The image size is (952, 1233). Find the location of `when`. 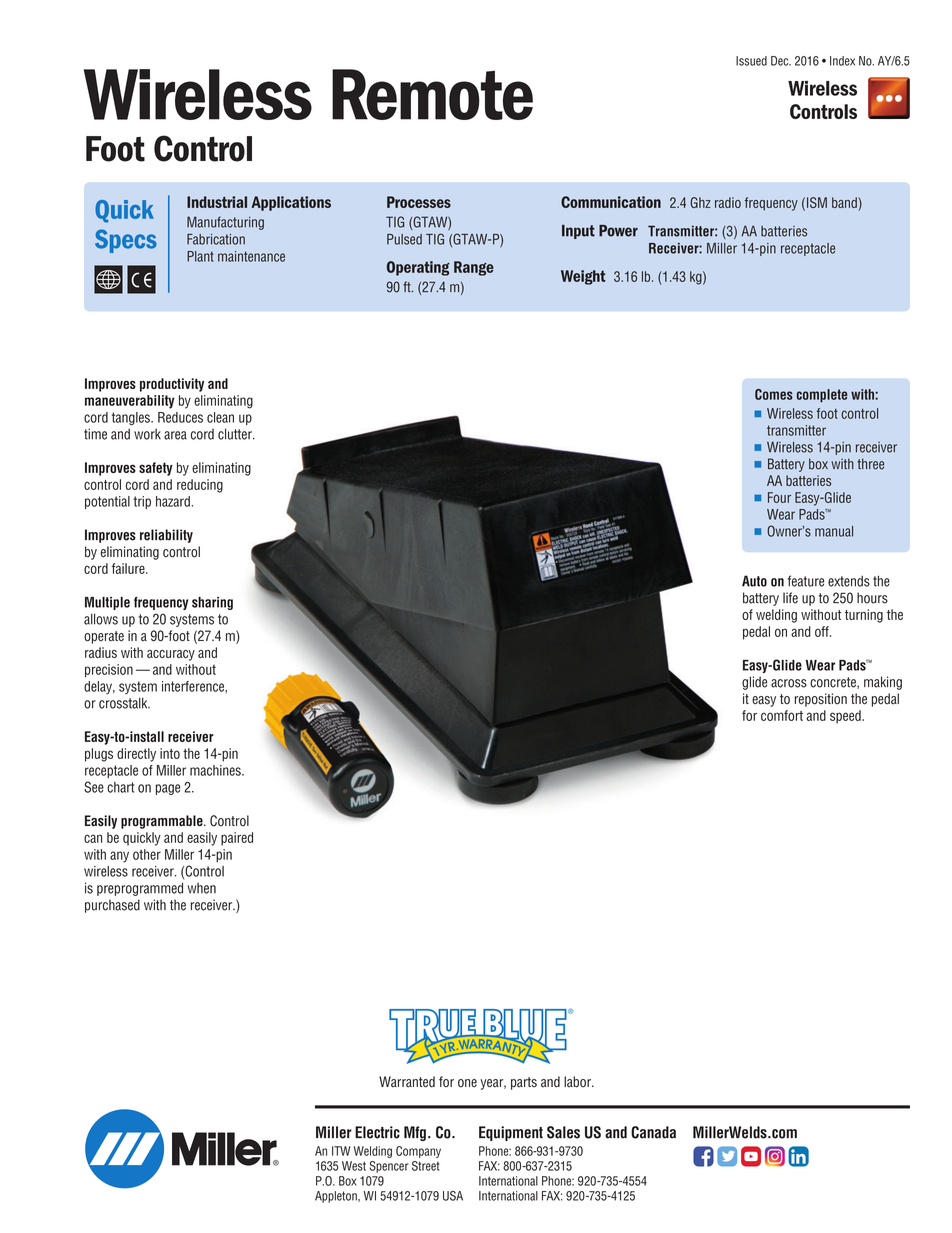

when is located at coordinates (202, 888).
